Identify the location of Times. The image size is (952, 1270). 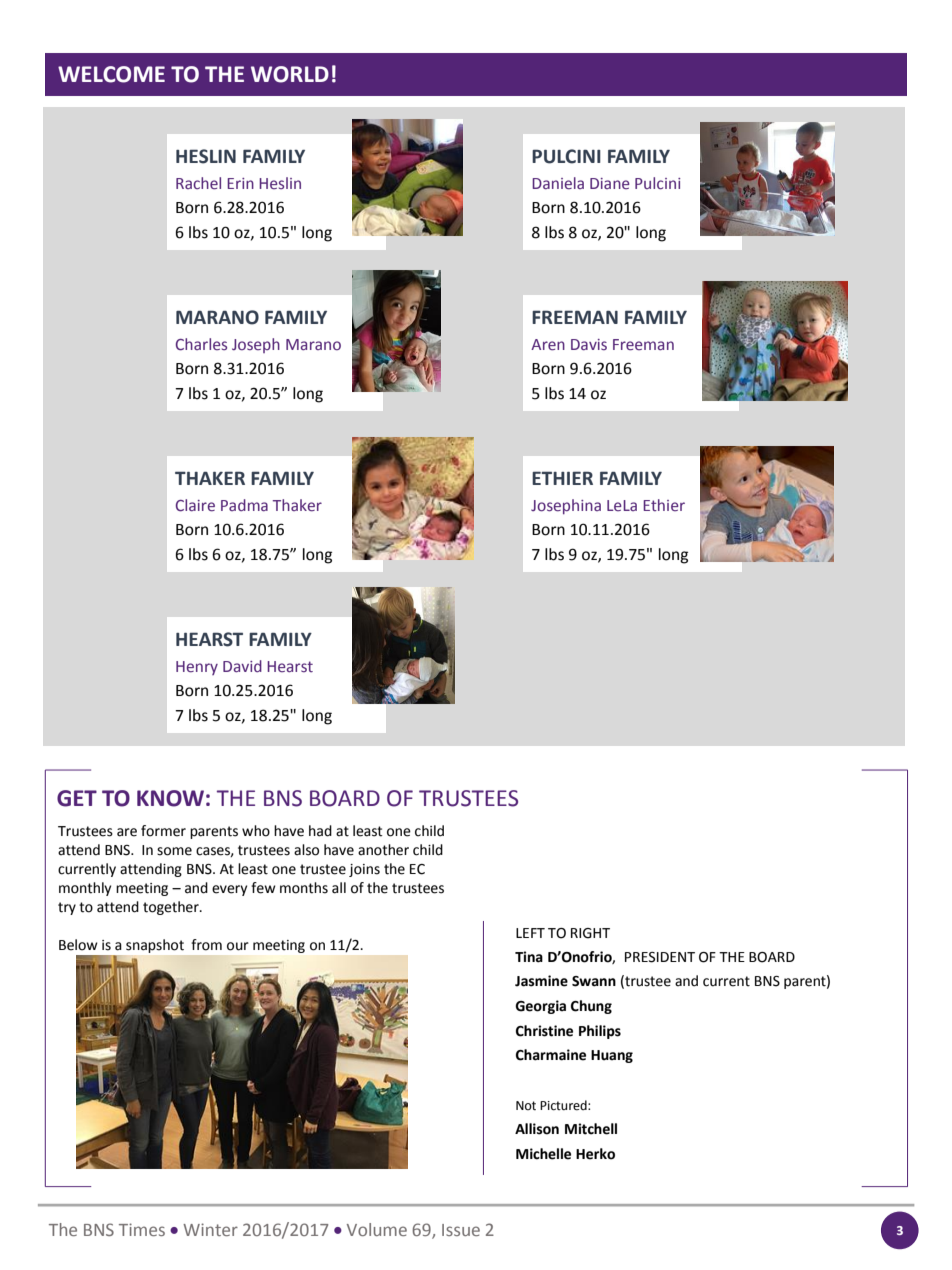
(142, 1229).
